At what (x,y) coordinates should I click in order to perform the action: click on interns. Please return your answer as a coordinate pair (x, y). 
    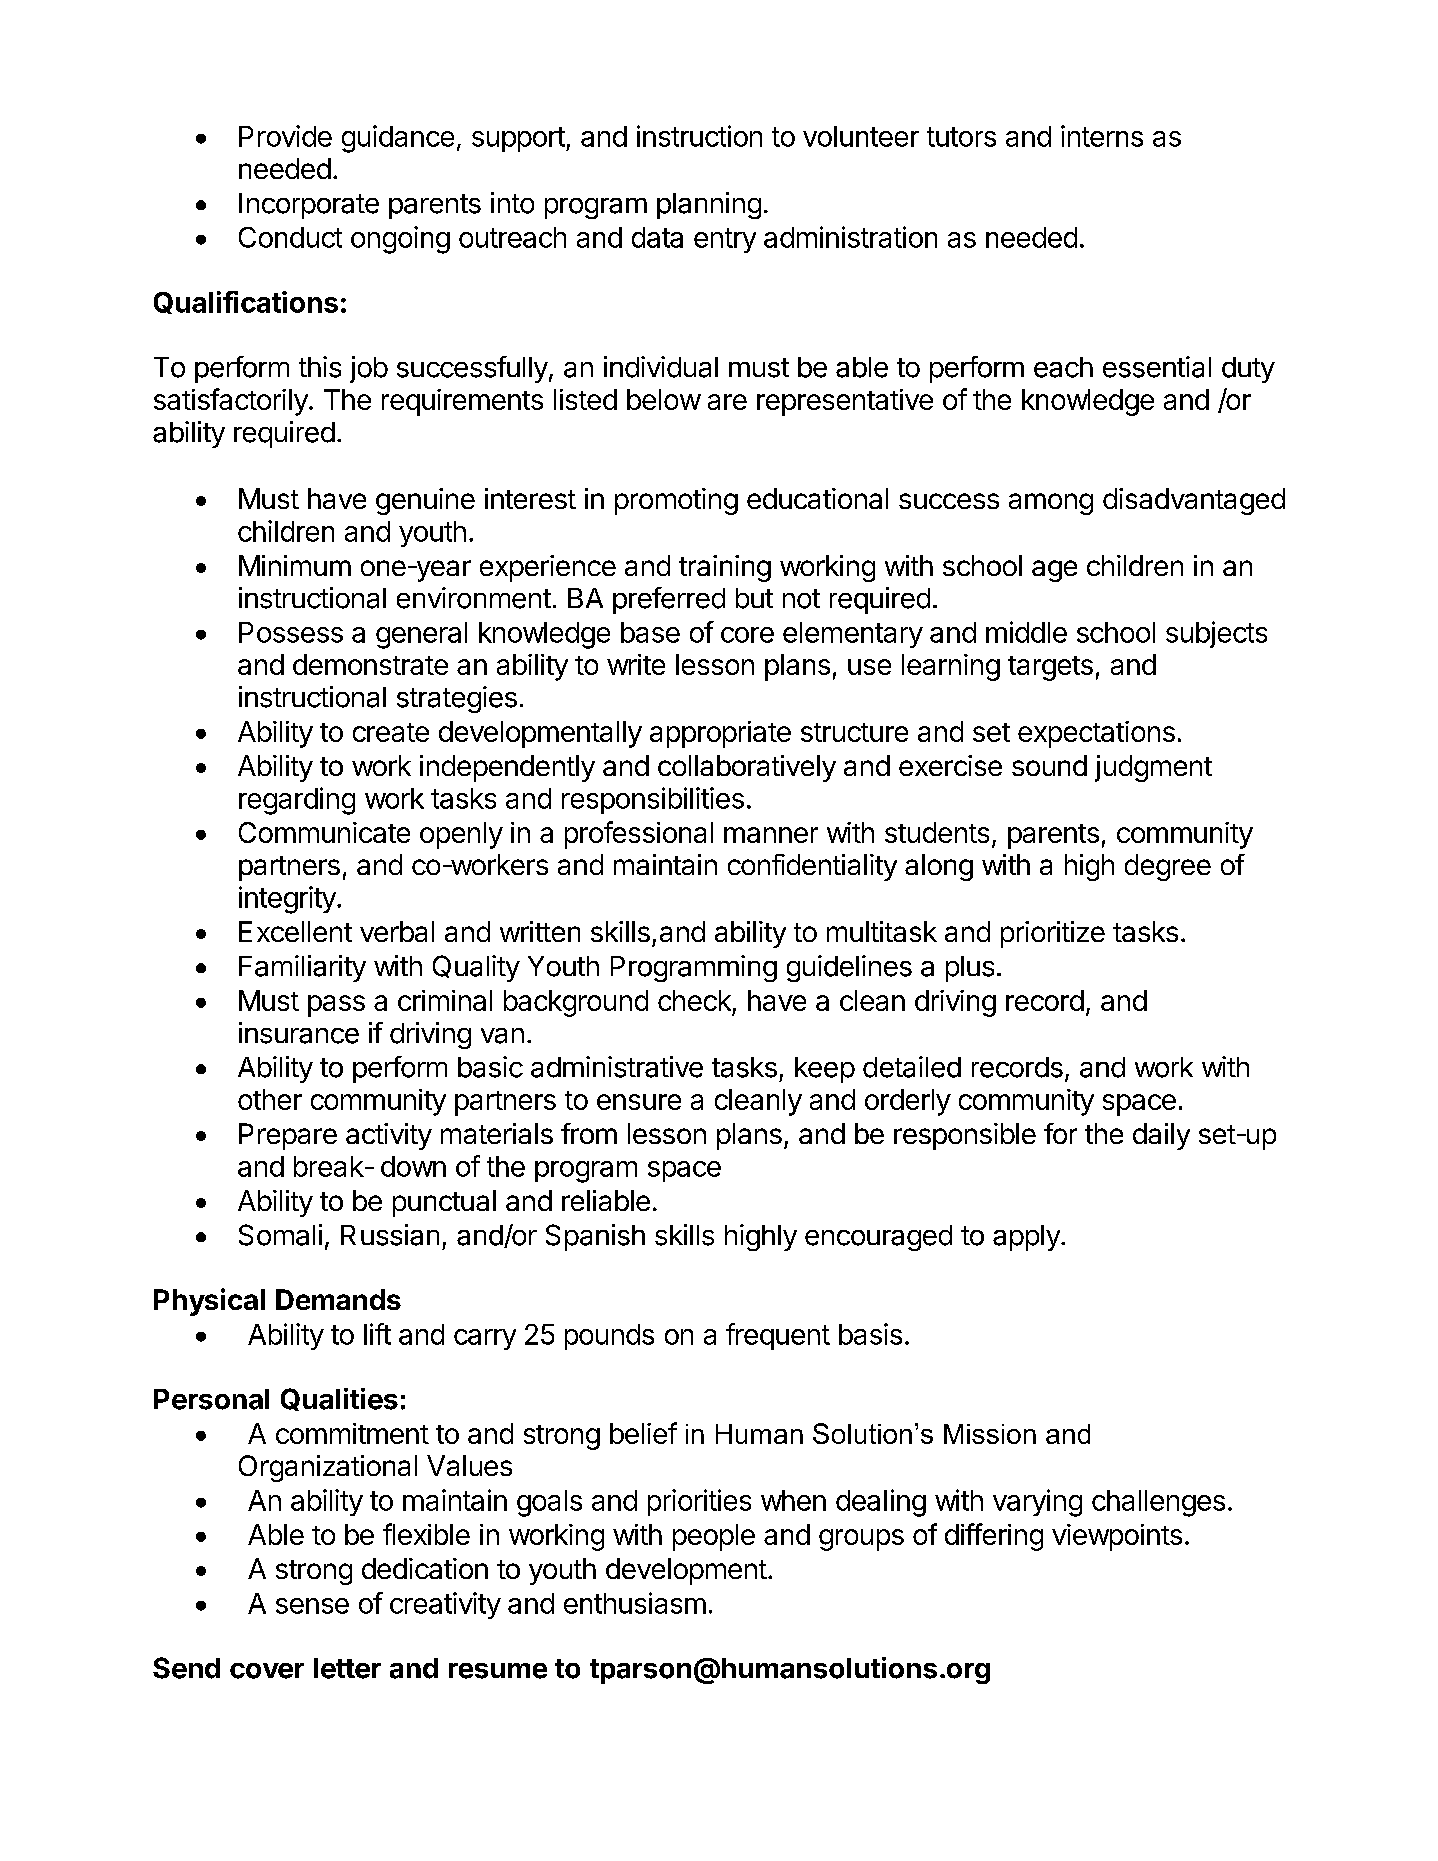
    Looking at the image, I should click on (1102, 136).
